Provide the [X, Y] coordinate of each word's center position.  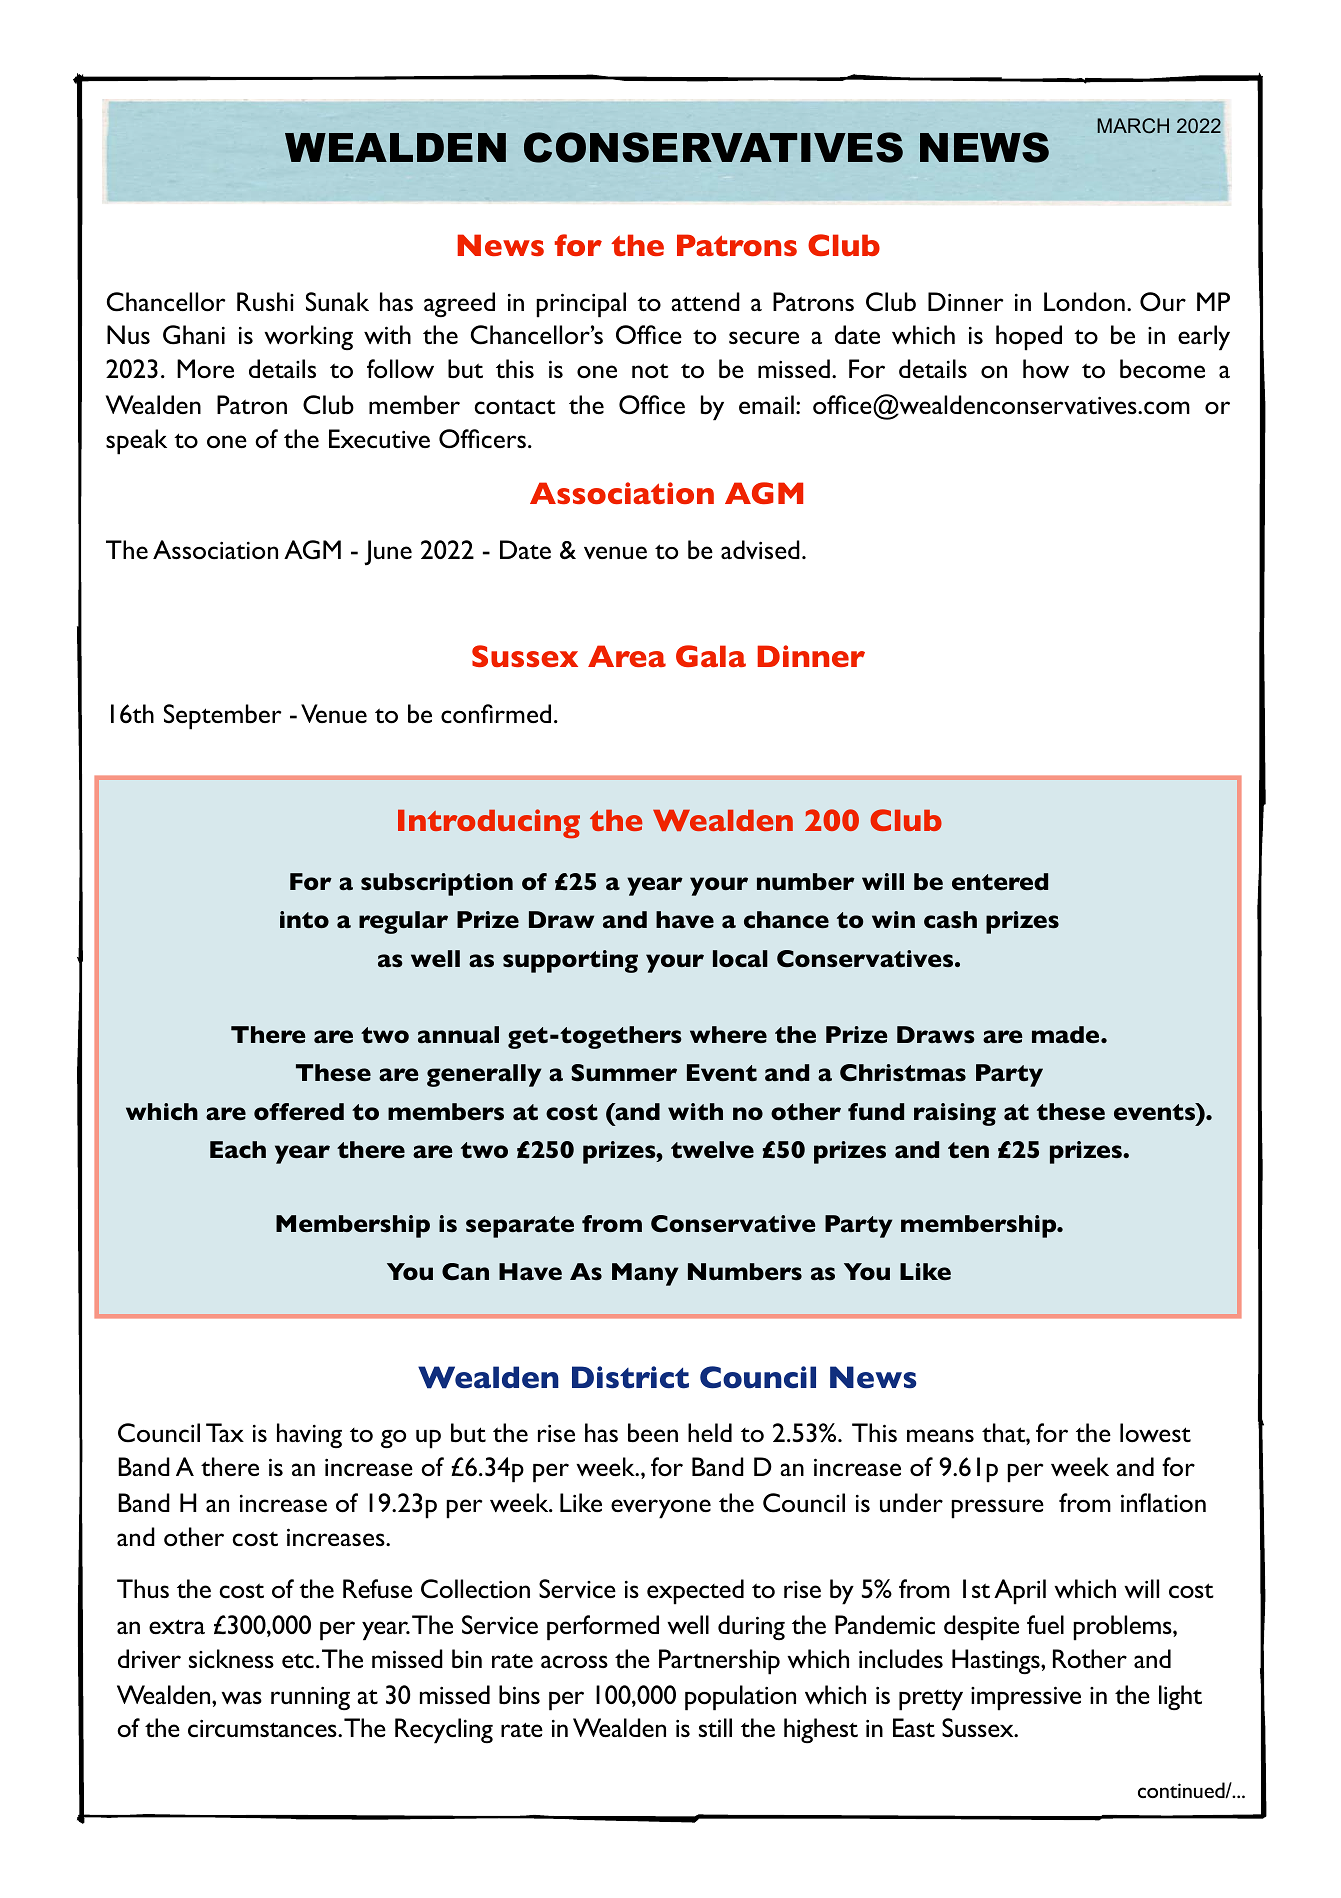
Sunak [337, 301]
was [241, 1697]
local [740, 958]
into [304, 919]
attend [705, 301]
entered [1000, 881]
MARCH [1133, 125]
